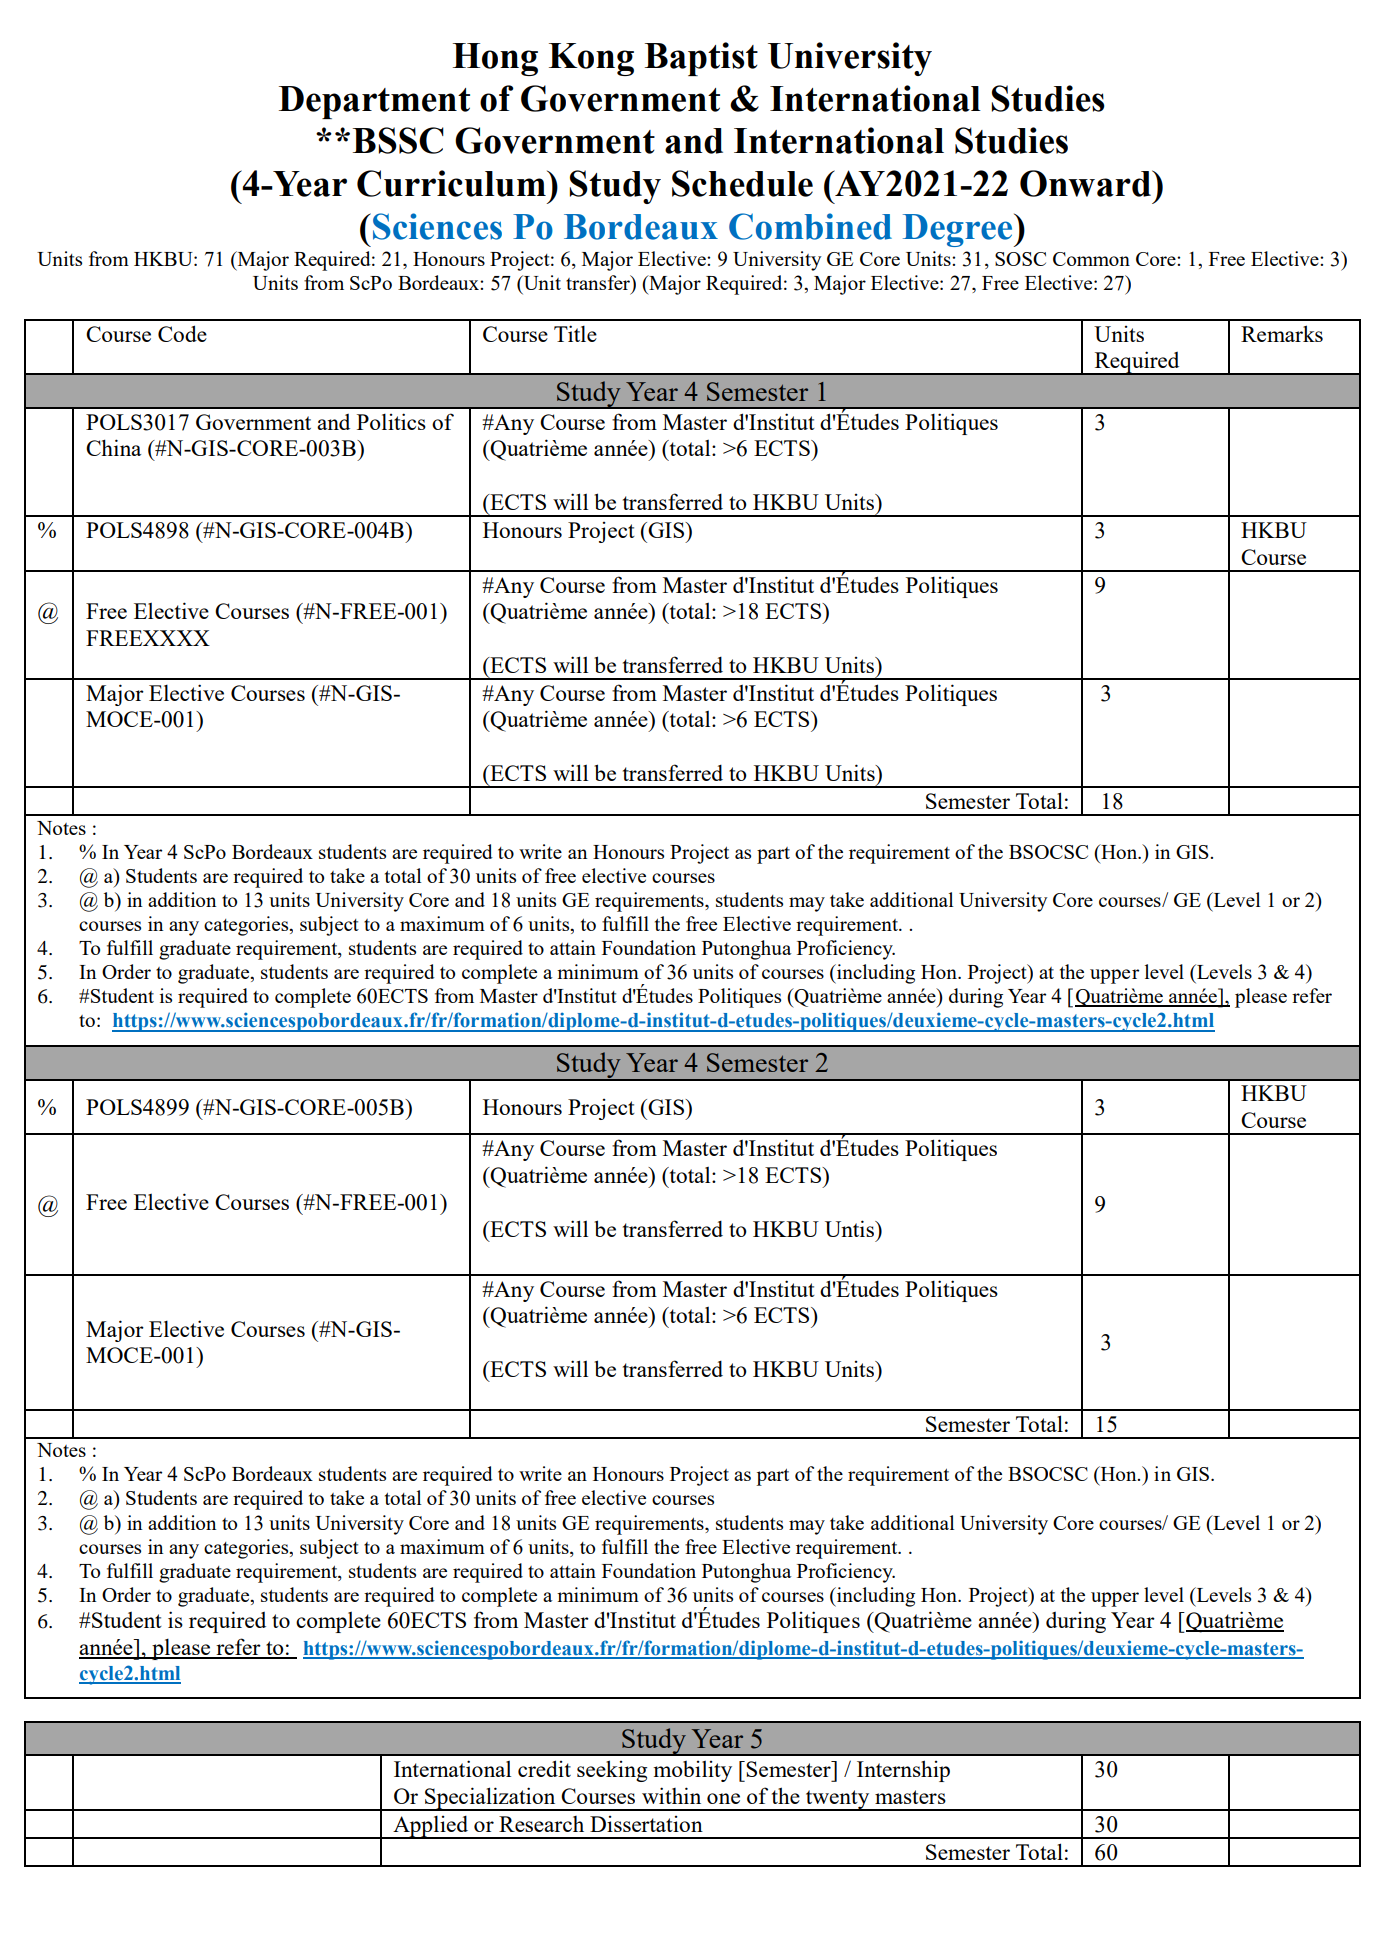 The height and width of the screenshot is (1959, 1385). I want to click on credit, so click(544, 1768).
